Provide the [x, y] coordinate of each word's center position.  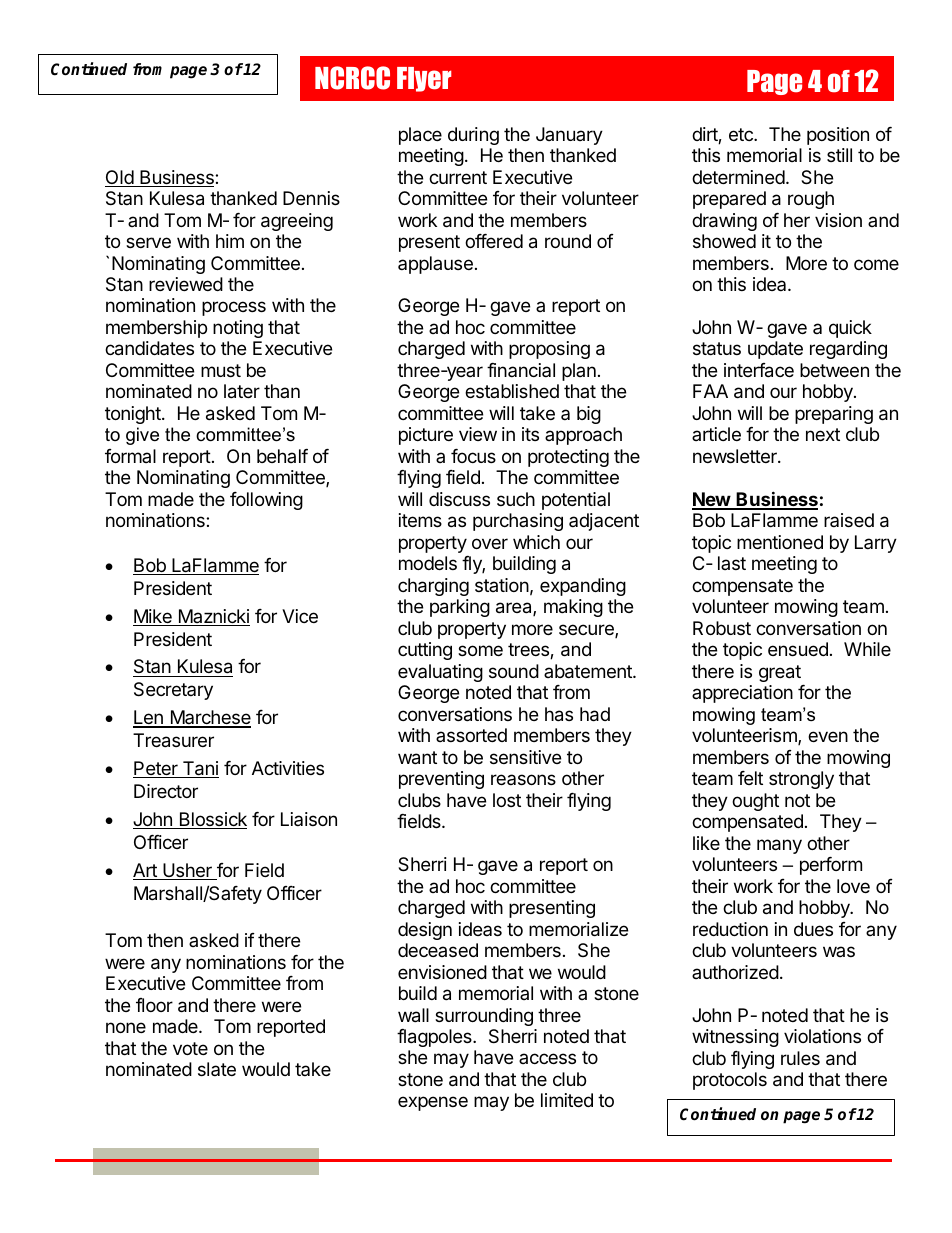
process [234, 308]
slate [217, 1069]
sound [514, 671]
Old [120, 178]
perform [831, 866]
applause [435, 265]
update [775, 350]
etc [742, 134]
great [780, 673]
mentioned [780, 542]
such [516, 499]
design [425, 931]
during [473, 136]
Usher [187, 871]
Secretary [173, 691]
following [266, 501]
